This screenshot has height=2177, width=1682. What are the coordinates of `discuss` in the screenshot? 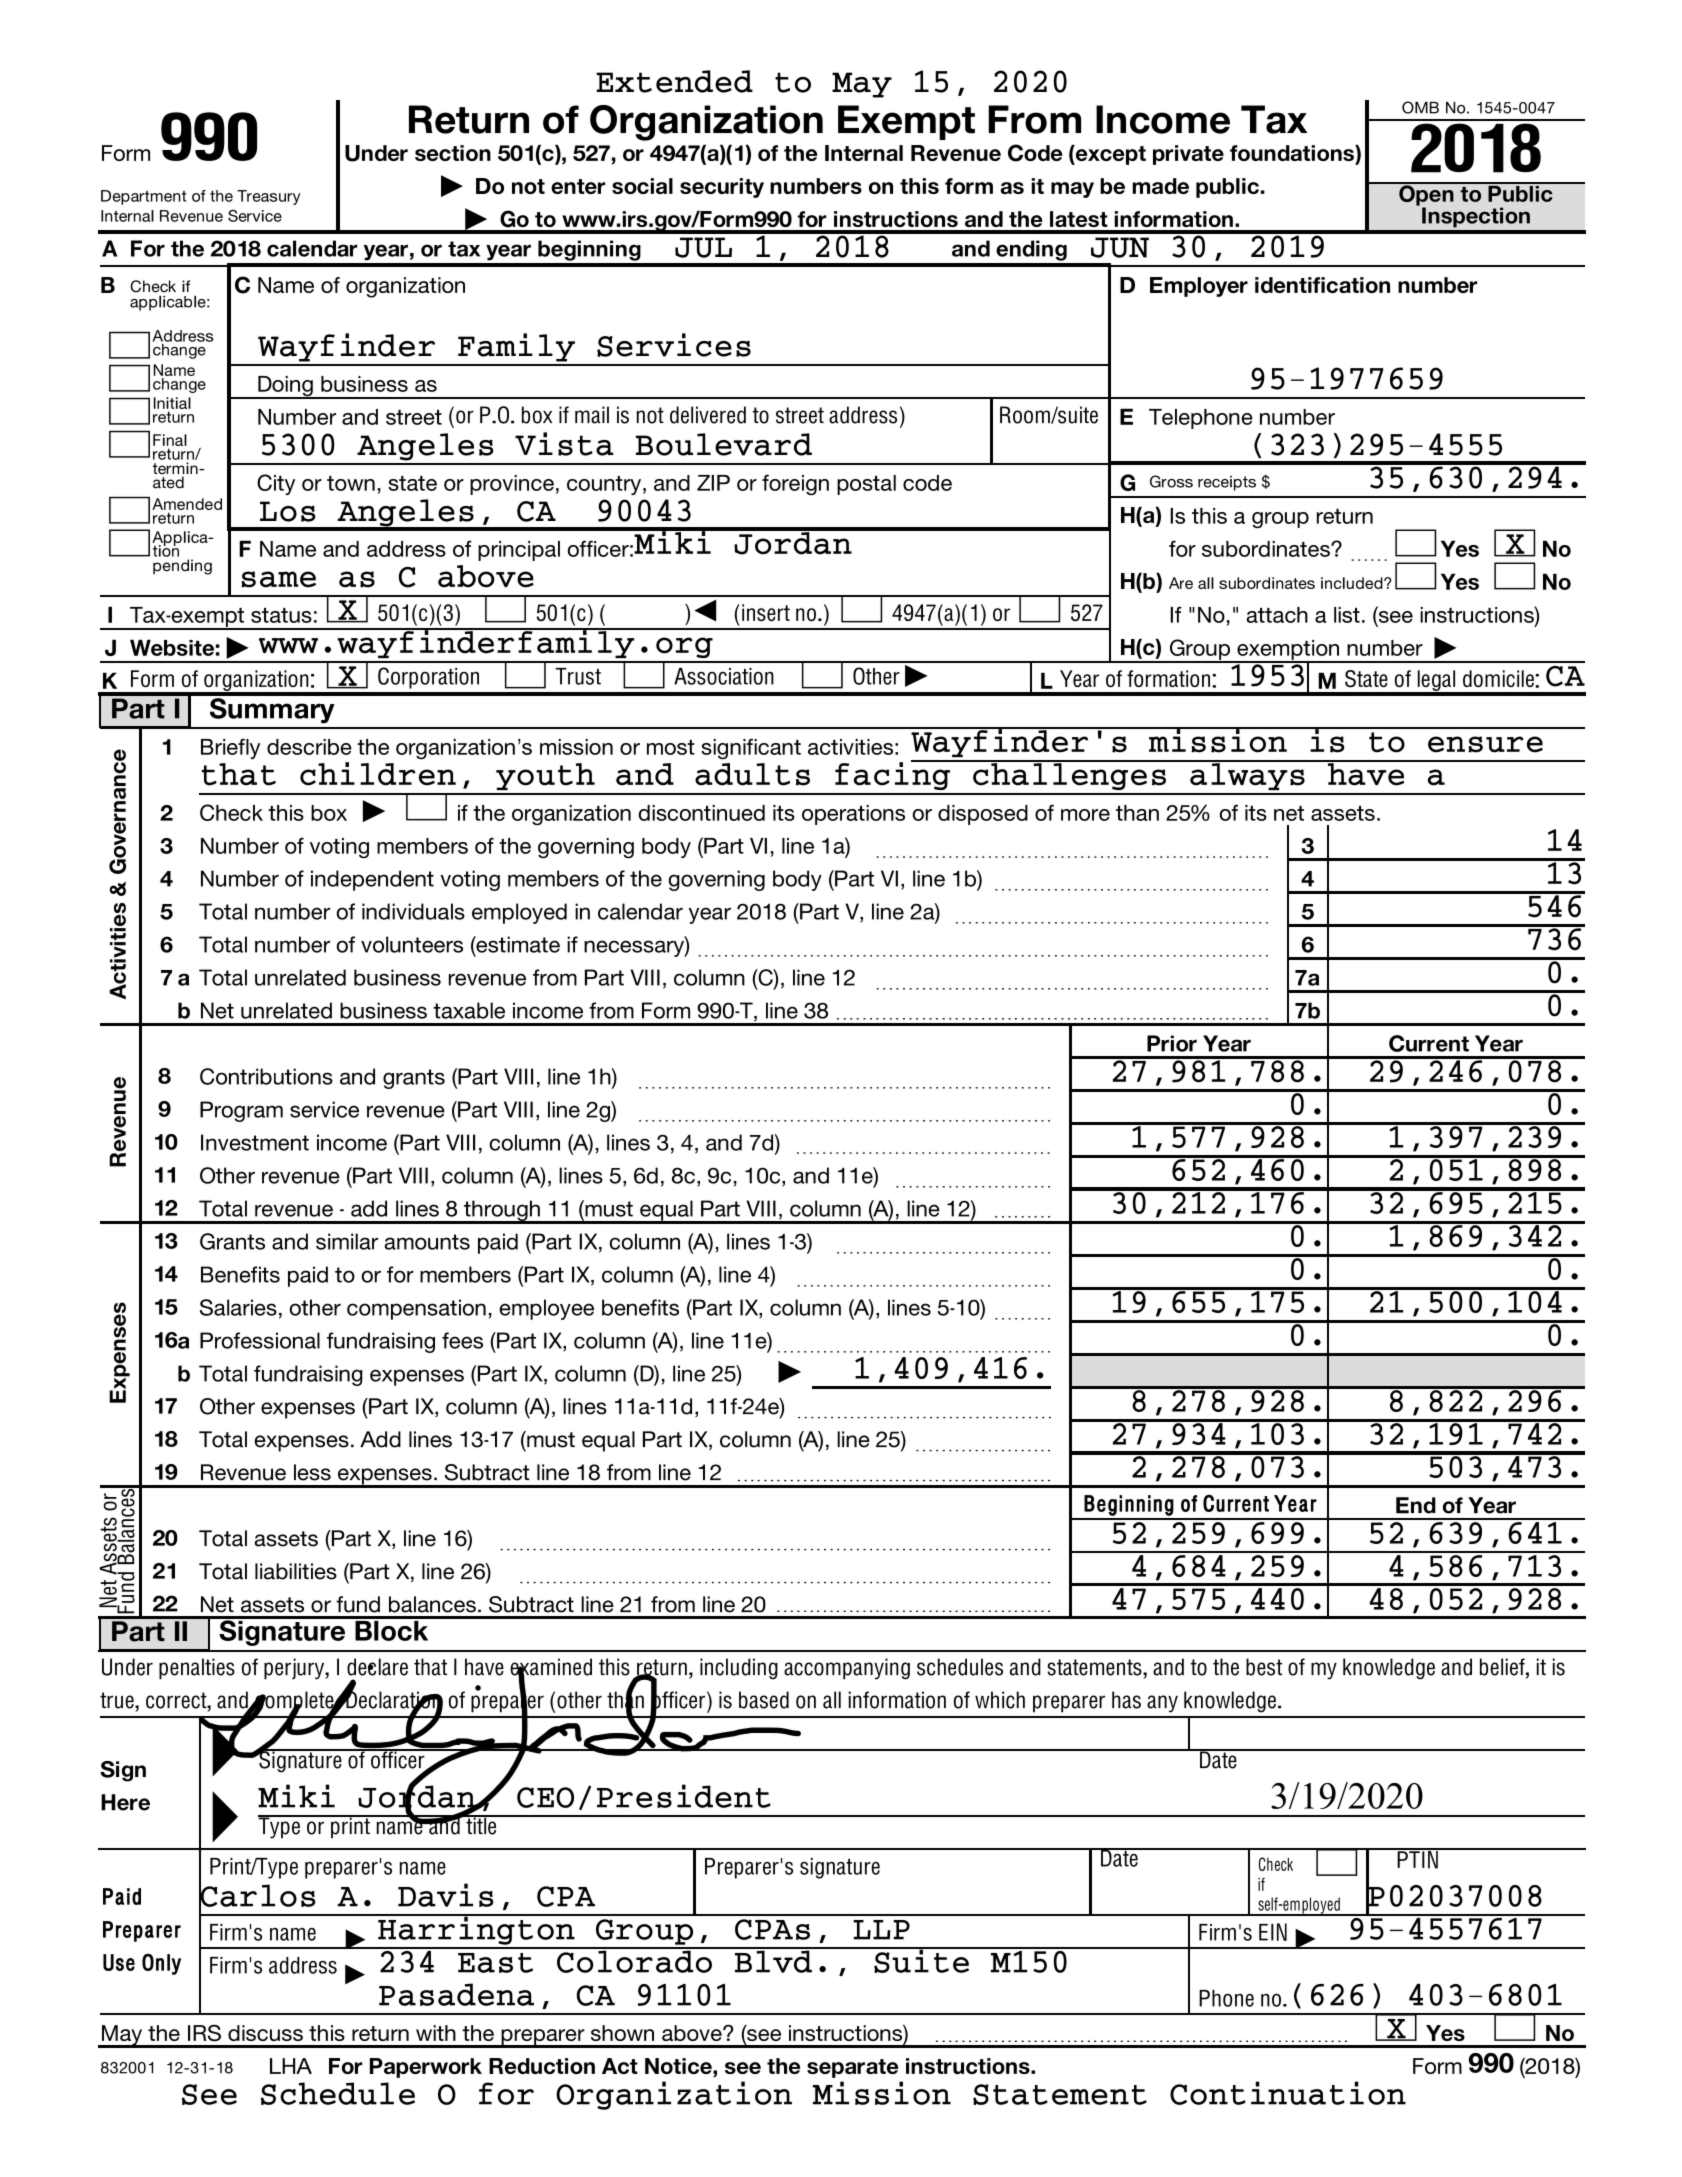 It's located at (265, 2033).
